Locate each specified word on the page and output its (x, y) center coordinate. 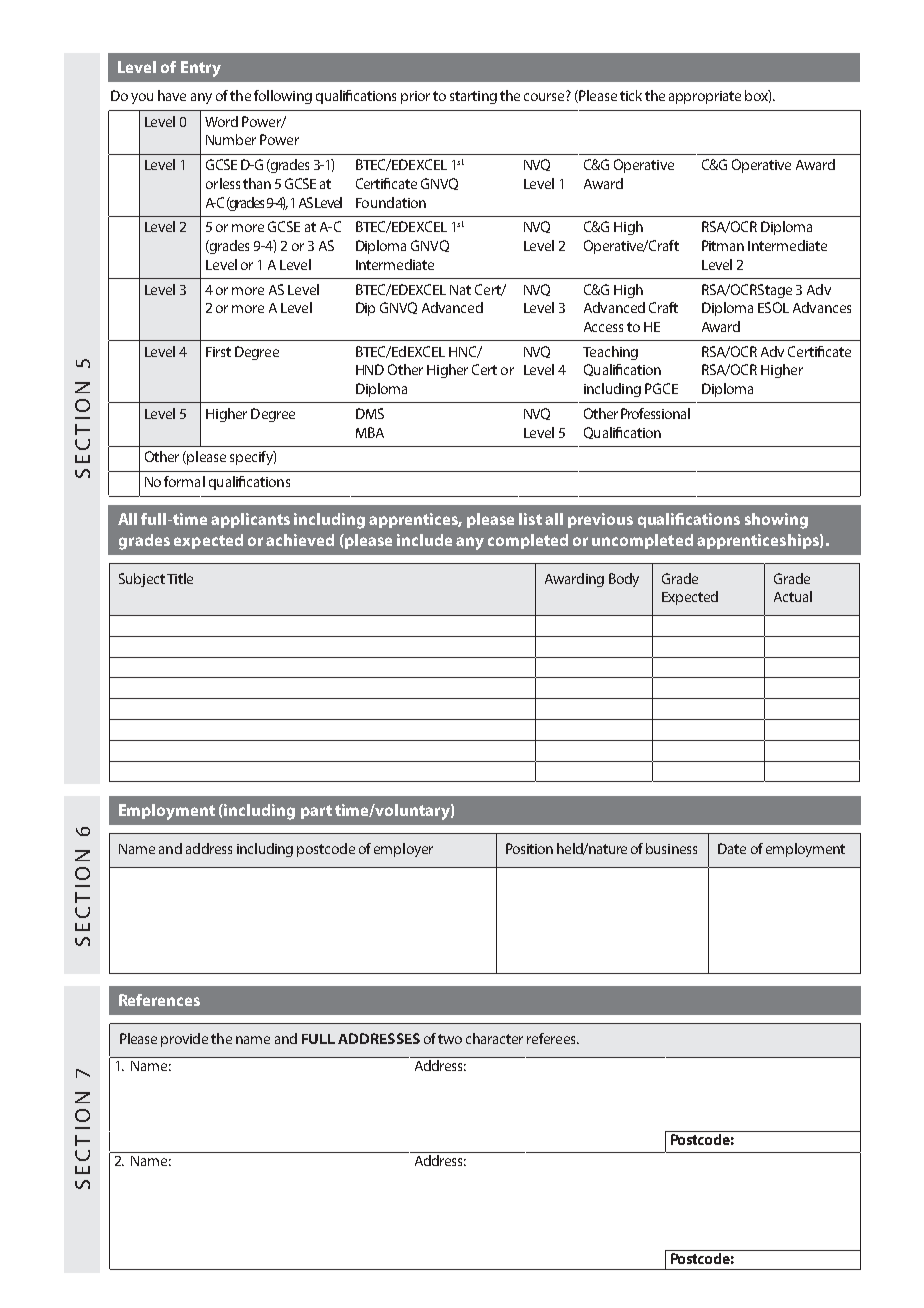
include (424, 540)
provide (184, 1040)
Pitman (723, 245)
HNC (464, 352)
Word (221, 121)
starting (473, 97)
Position (529, 848)
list (530, 519)
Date (732, 848)
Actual (793, 596)
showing (776, 521)
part (316, 812)
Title (180, 578)
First (218, 352)
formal (184, 481)
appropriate (705, 97)
